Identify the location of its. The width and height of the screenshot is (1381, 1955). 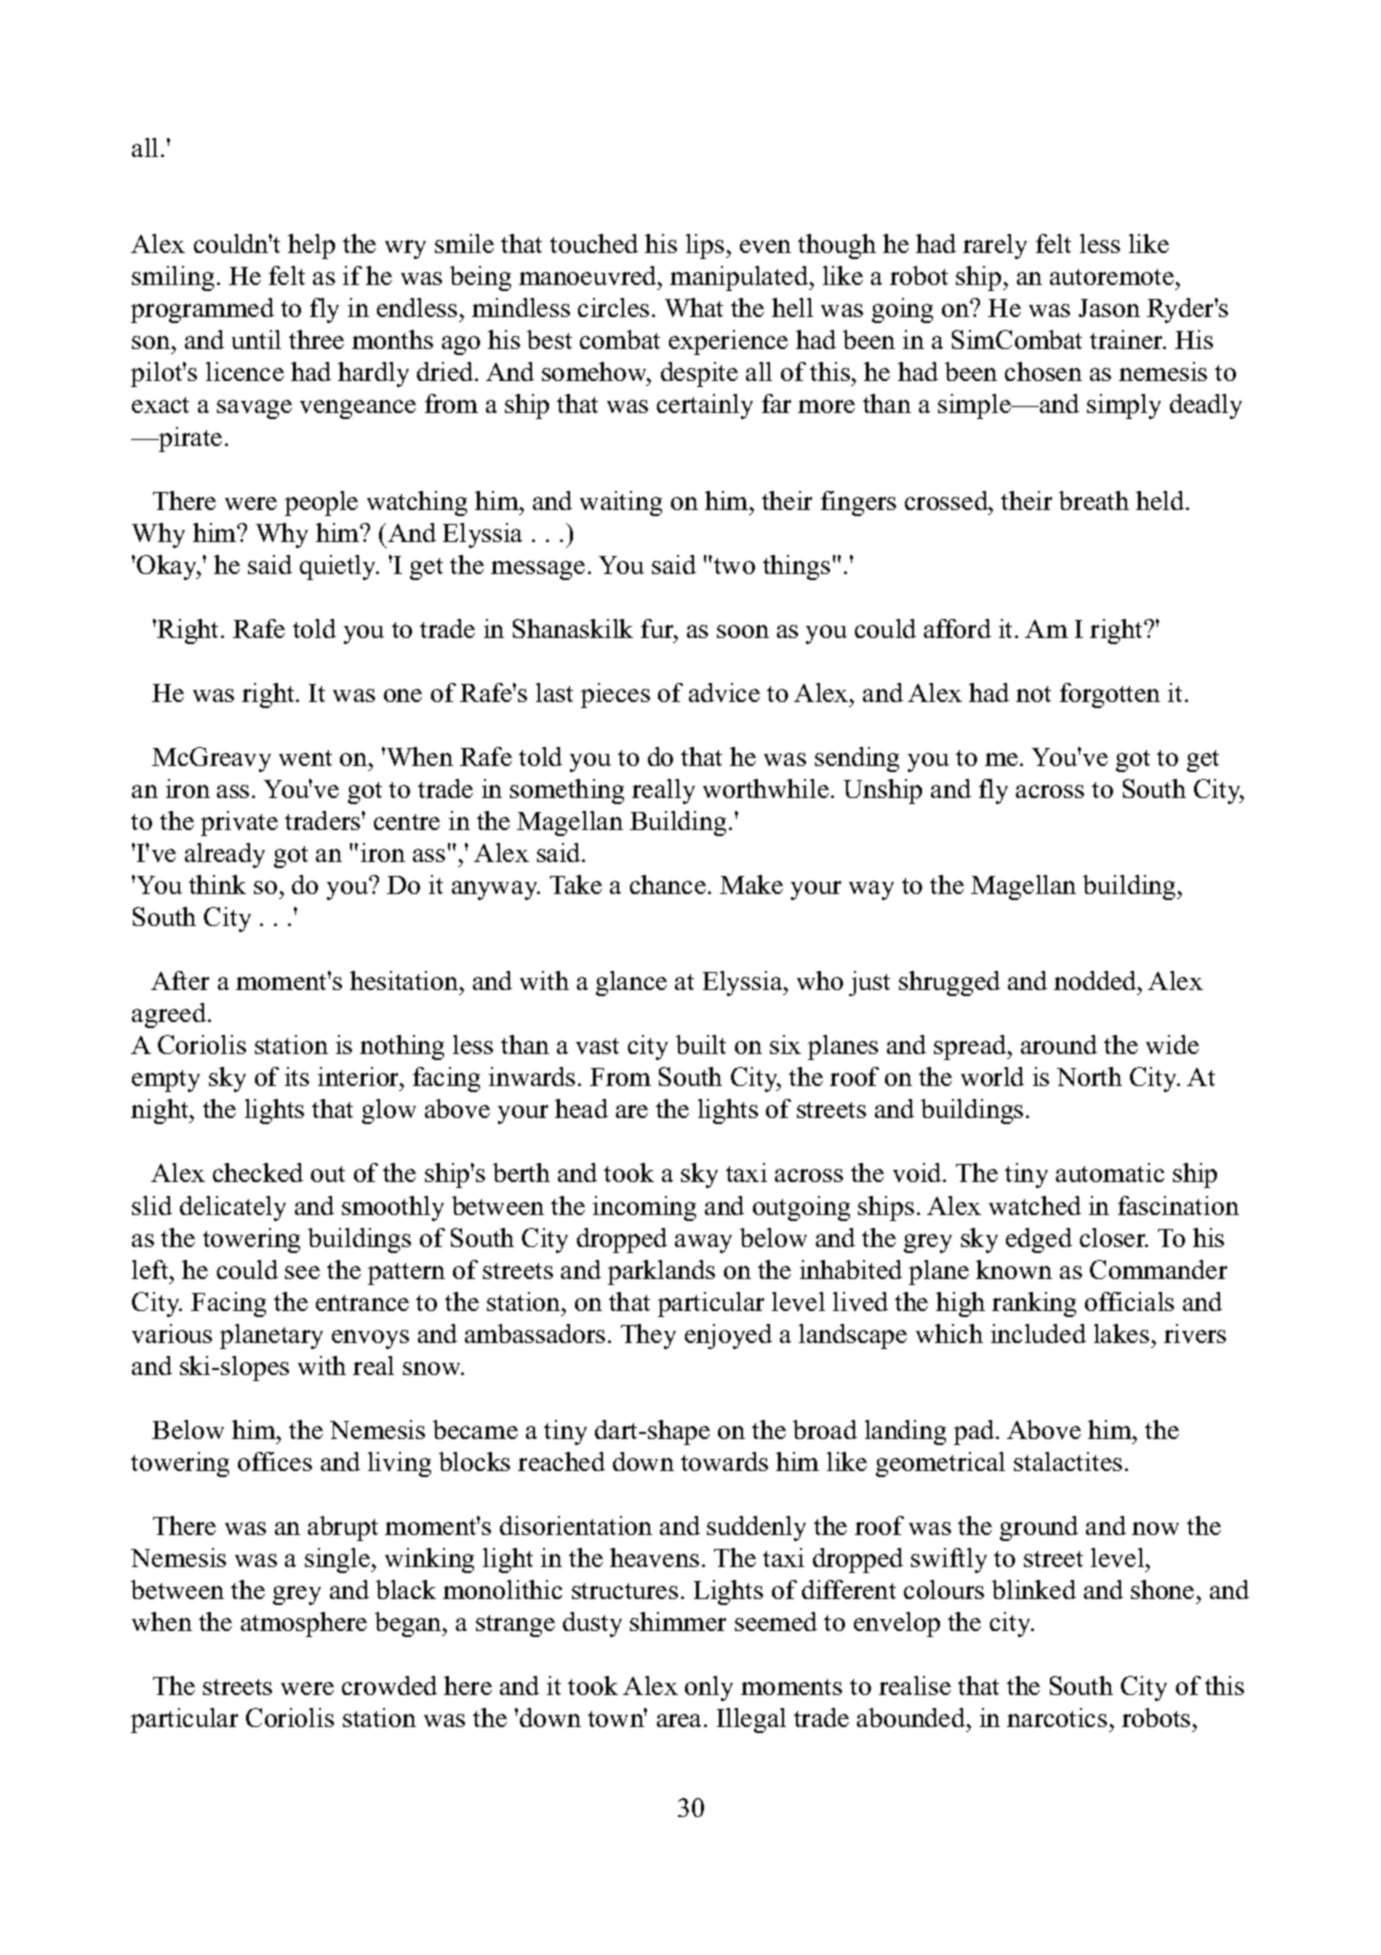
(297, 1076).
